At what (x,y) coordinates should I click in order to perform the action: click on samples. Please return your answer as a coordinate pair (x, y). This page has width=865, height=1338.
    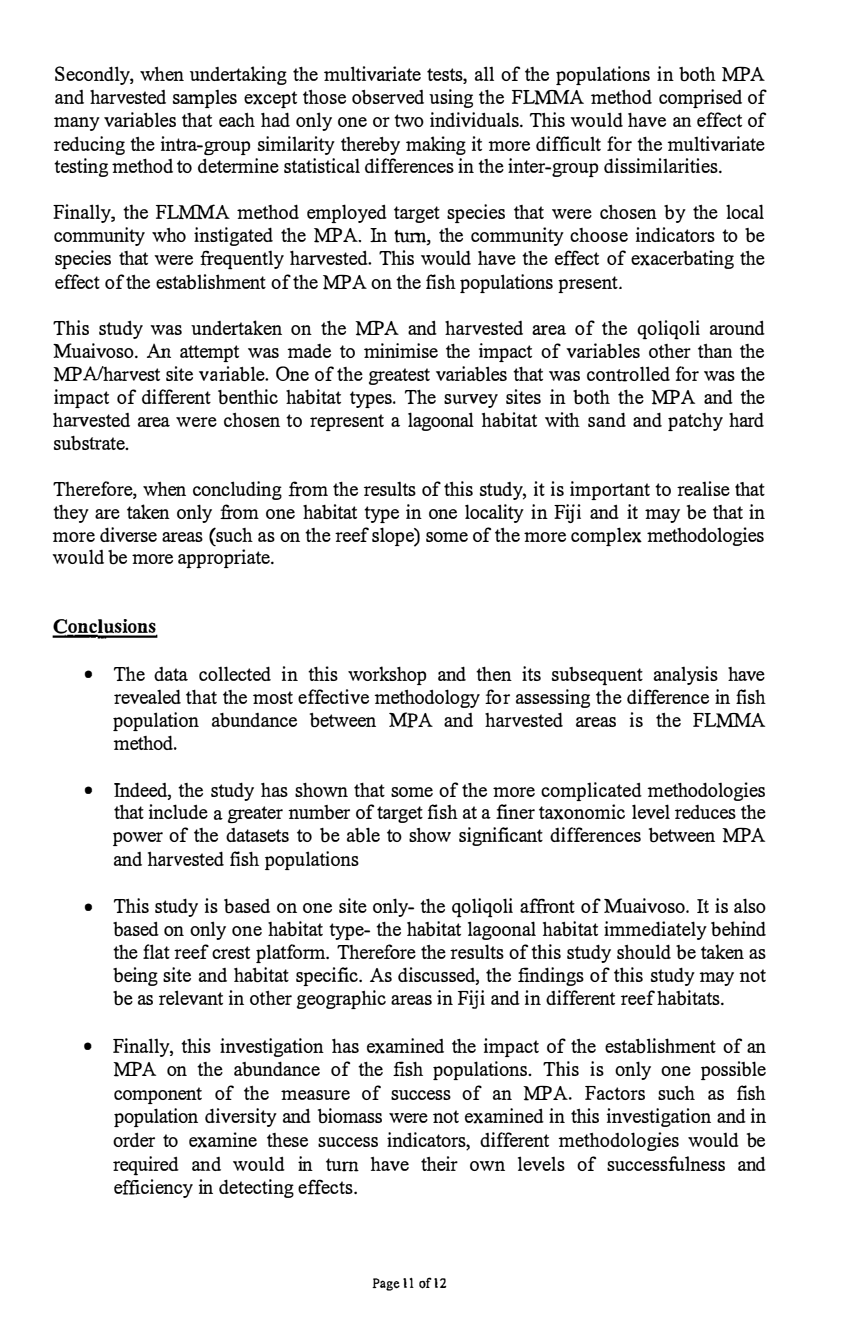
    Looking at the image, I should click on (205, 99).
